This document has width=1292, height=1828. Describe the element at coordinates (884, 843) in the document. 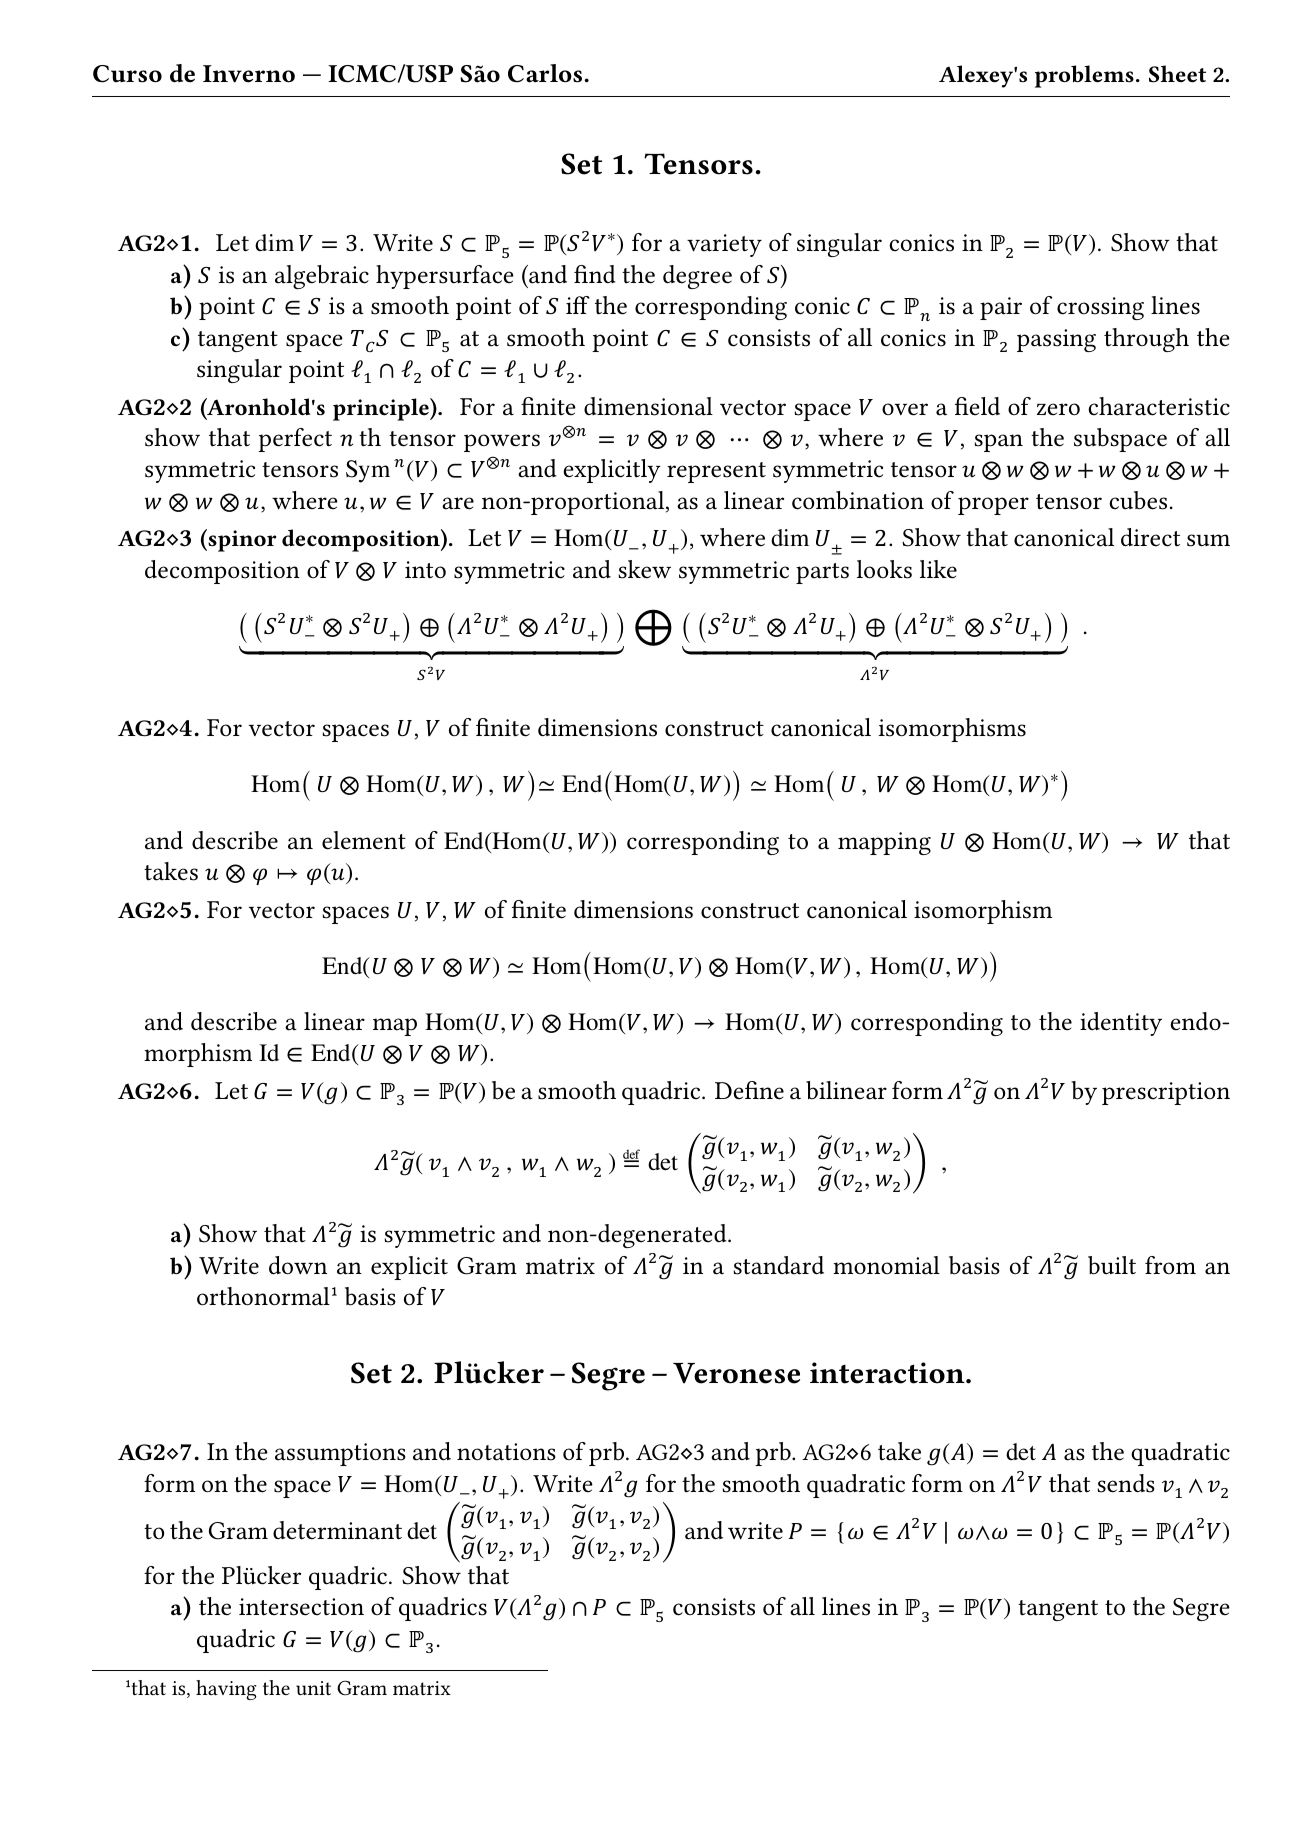

I see `mapping` at that location.
